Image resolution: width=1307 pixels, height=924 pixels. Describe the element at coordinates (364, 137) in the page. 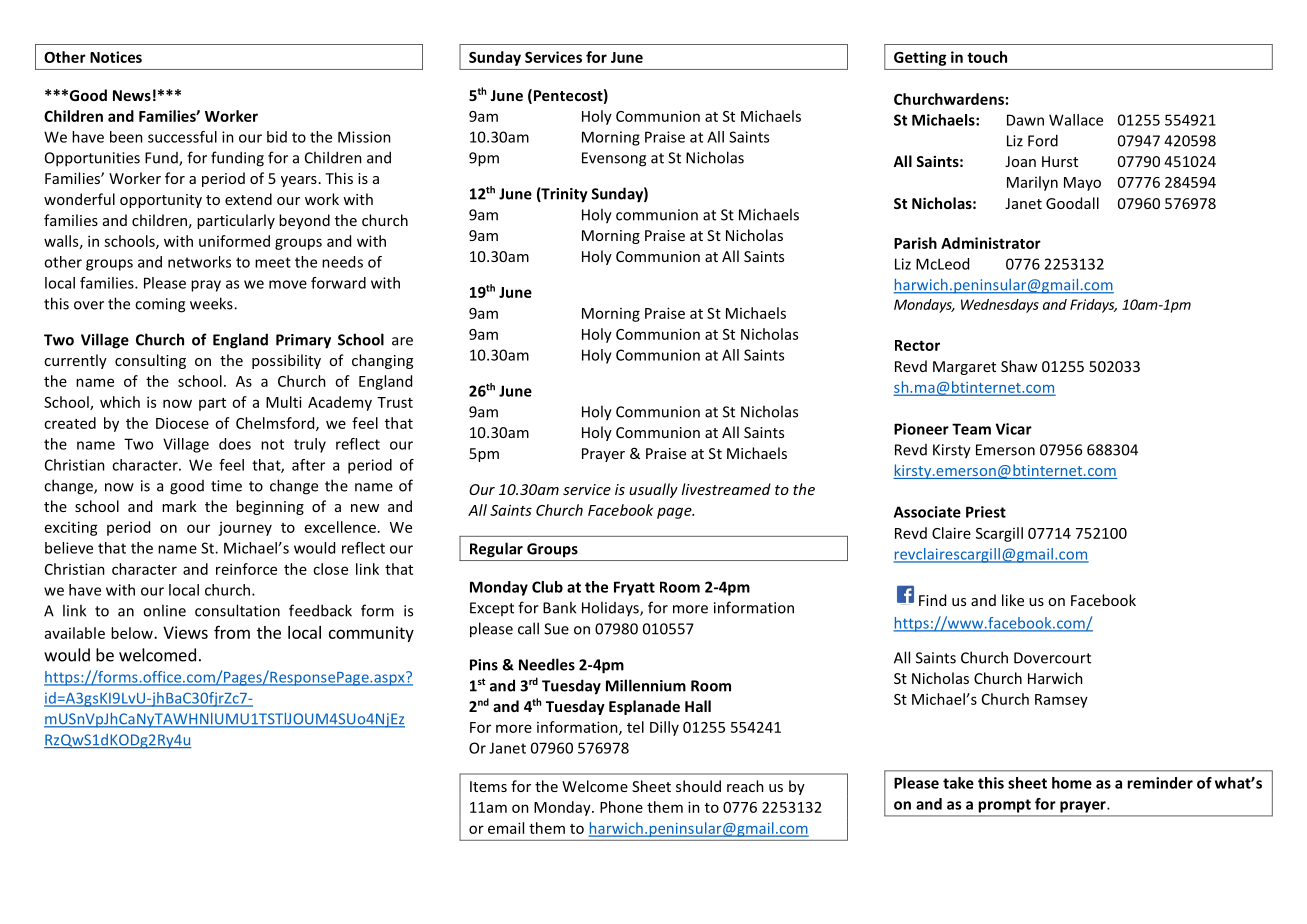

I see `Mission` at that location.
